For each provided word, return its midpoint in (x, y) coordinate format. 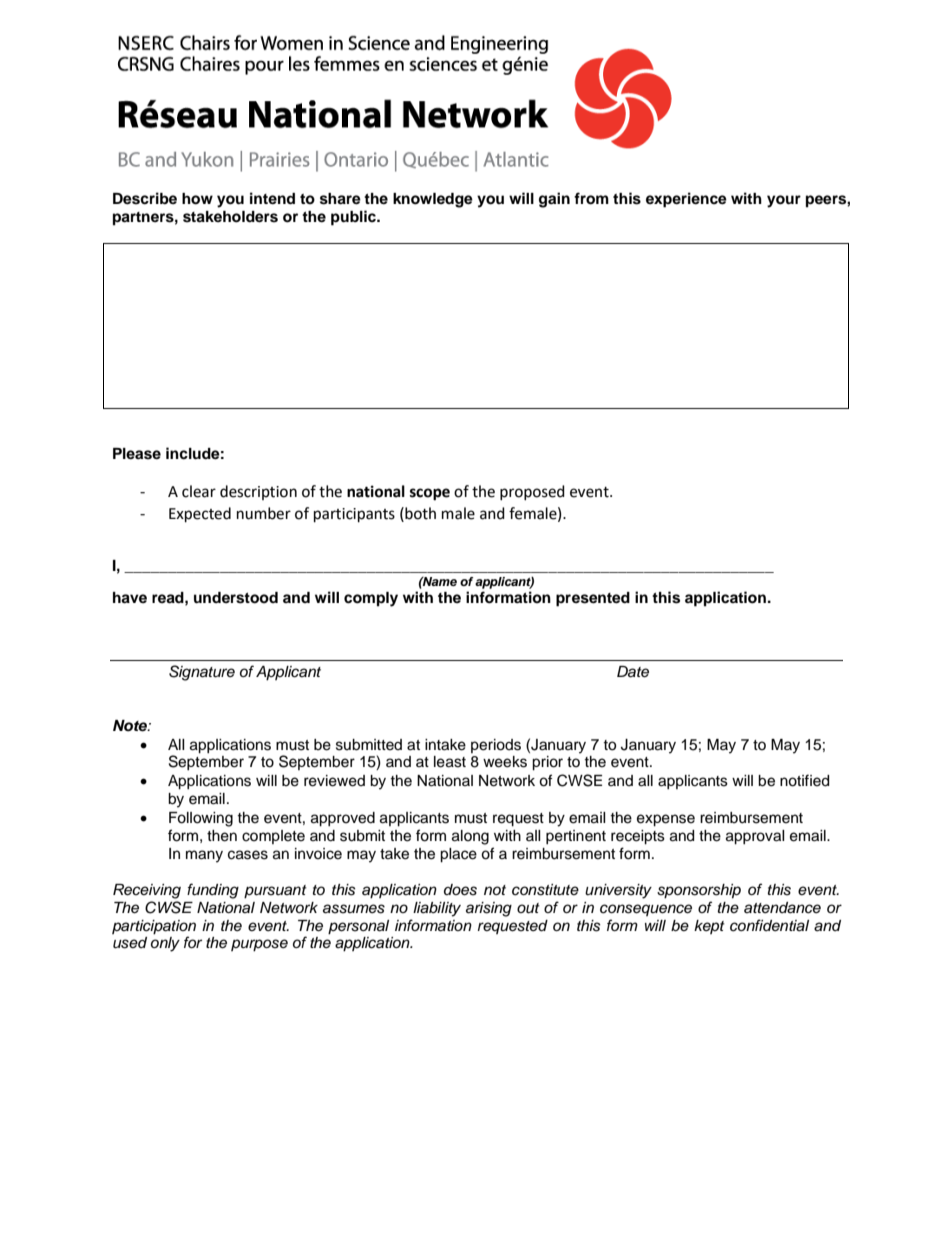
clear (199, 491)
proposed (532, 492)
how (197, 199)
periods (496, 746)
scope (430, 494)
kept (709, 927)
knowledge (433, 200)
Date (633, 672)
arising (489, 909)
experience (686, 200)
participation (154, 927)
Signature (202, 673)
